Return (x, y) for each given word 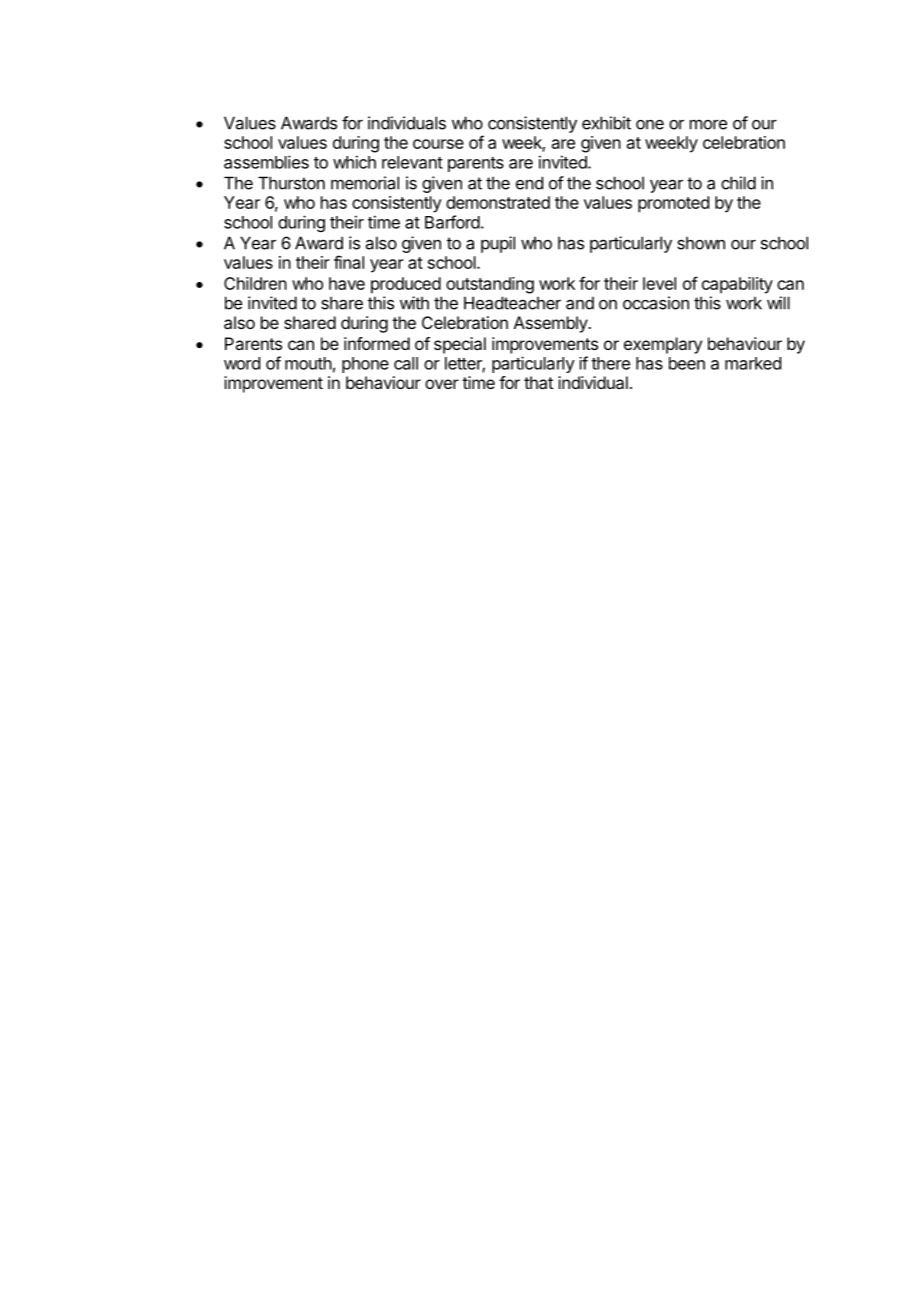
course (438, 144)
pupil (498, 244)
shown (701, 243)
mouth (308, 363)
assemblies (266, 162)
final (349, 262)
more (708, 124)
